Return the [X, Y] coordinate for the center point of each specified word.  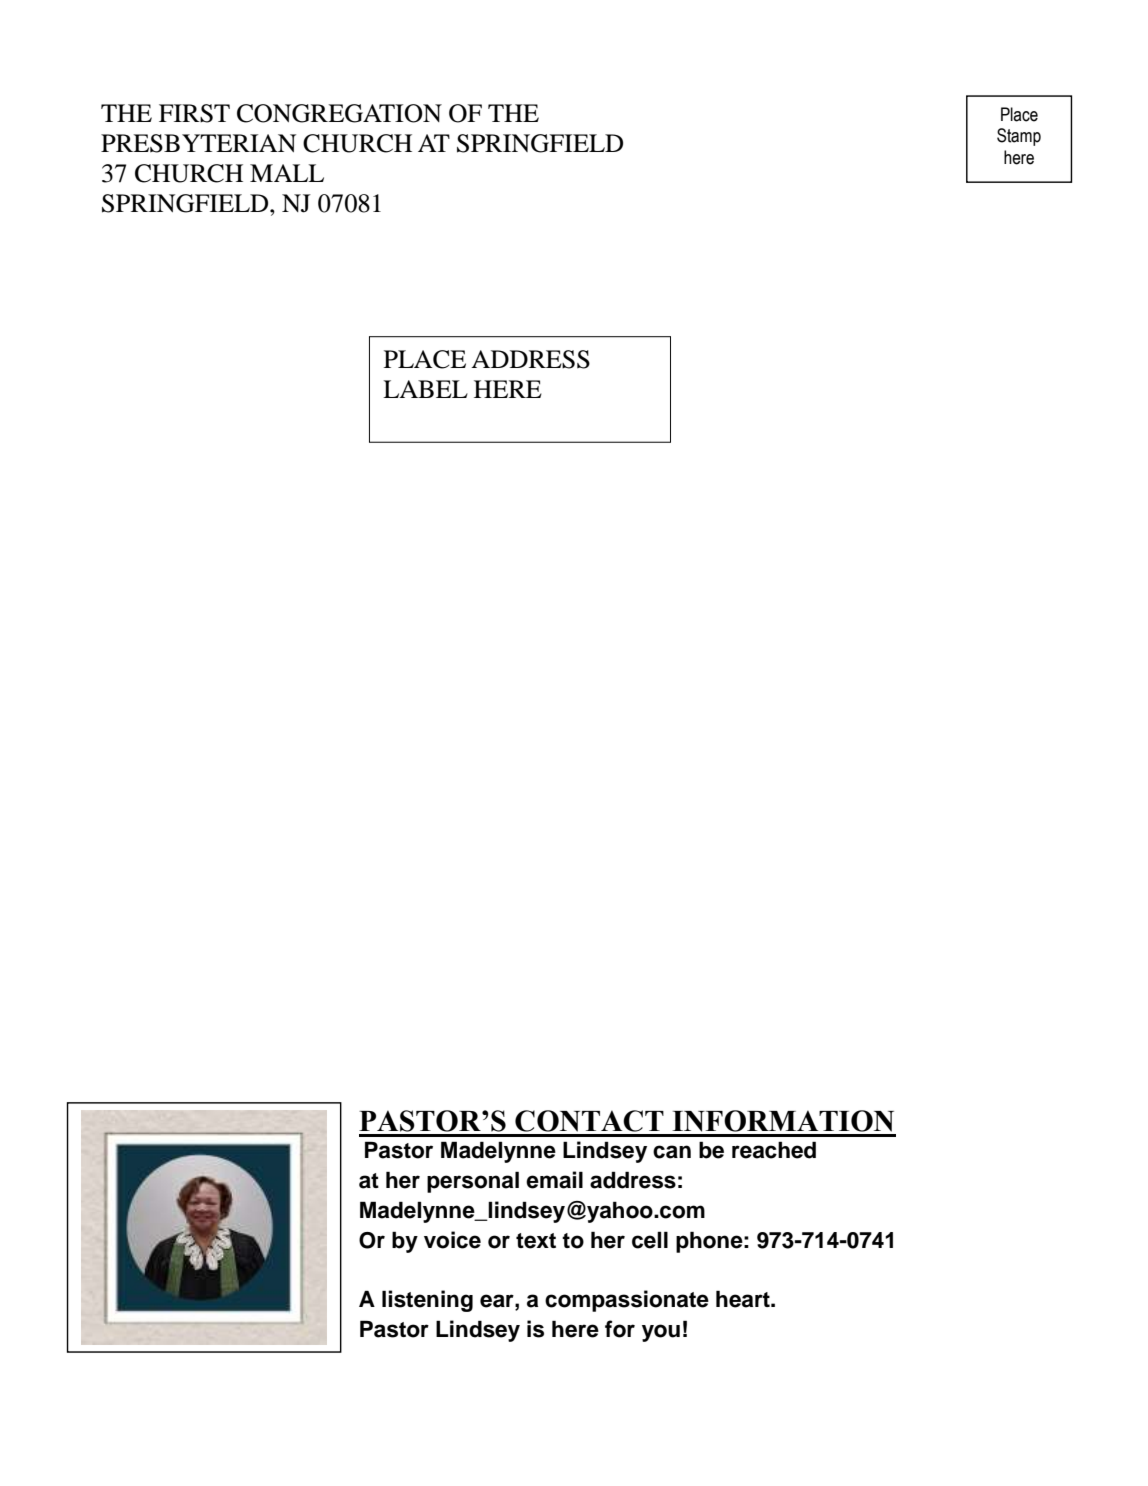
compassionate [627, 1301]
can [672, 1152]
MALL [287, 173]
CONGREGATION [339, 113]
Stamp [1019, 137]
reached [774, 1150]
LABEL [425, 389]
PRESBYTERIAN [198, 143]
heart [744, 1299]
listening [427, 1301]
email [554, 1180]
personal [473, 1182]
